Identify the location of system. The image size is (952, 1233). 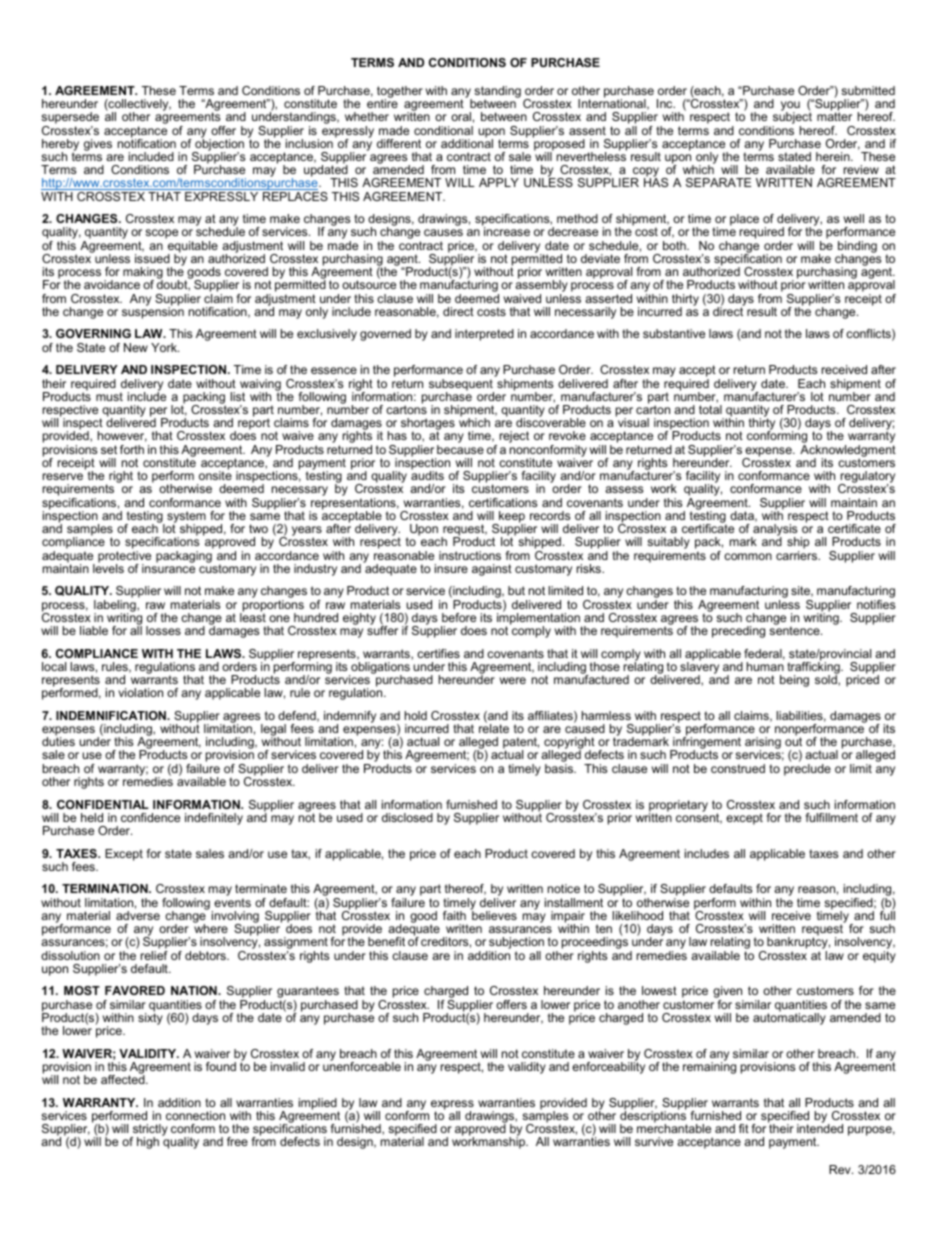
(186, 518).
